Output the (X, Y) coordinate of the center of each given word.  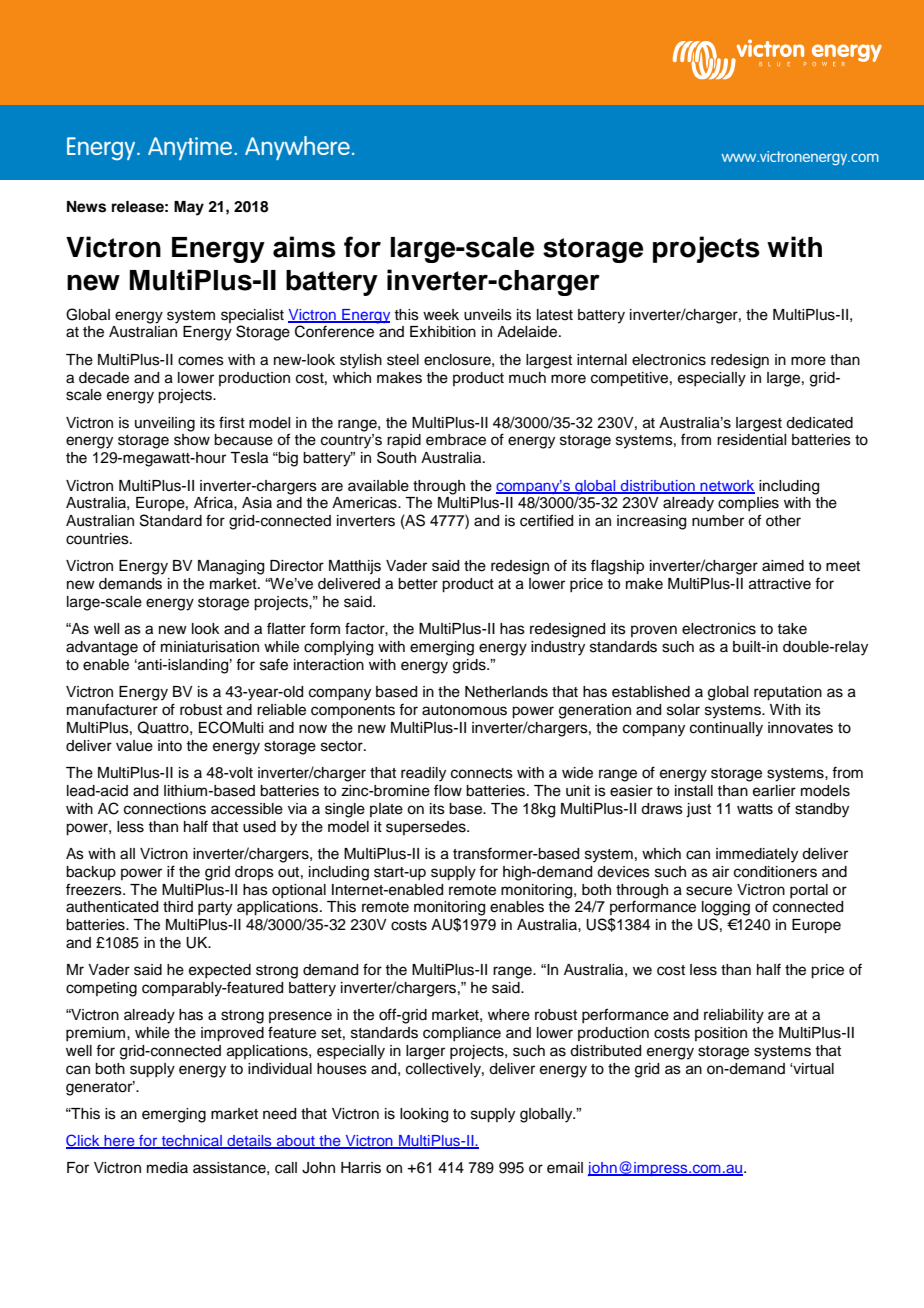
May (189, 208)
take (792, 629)
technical (191, 1142)
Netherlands (506, 692)
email (565, 1168)
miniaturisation (210, 647)
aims (304, 247)
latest (555, 315)
